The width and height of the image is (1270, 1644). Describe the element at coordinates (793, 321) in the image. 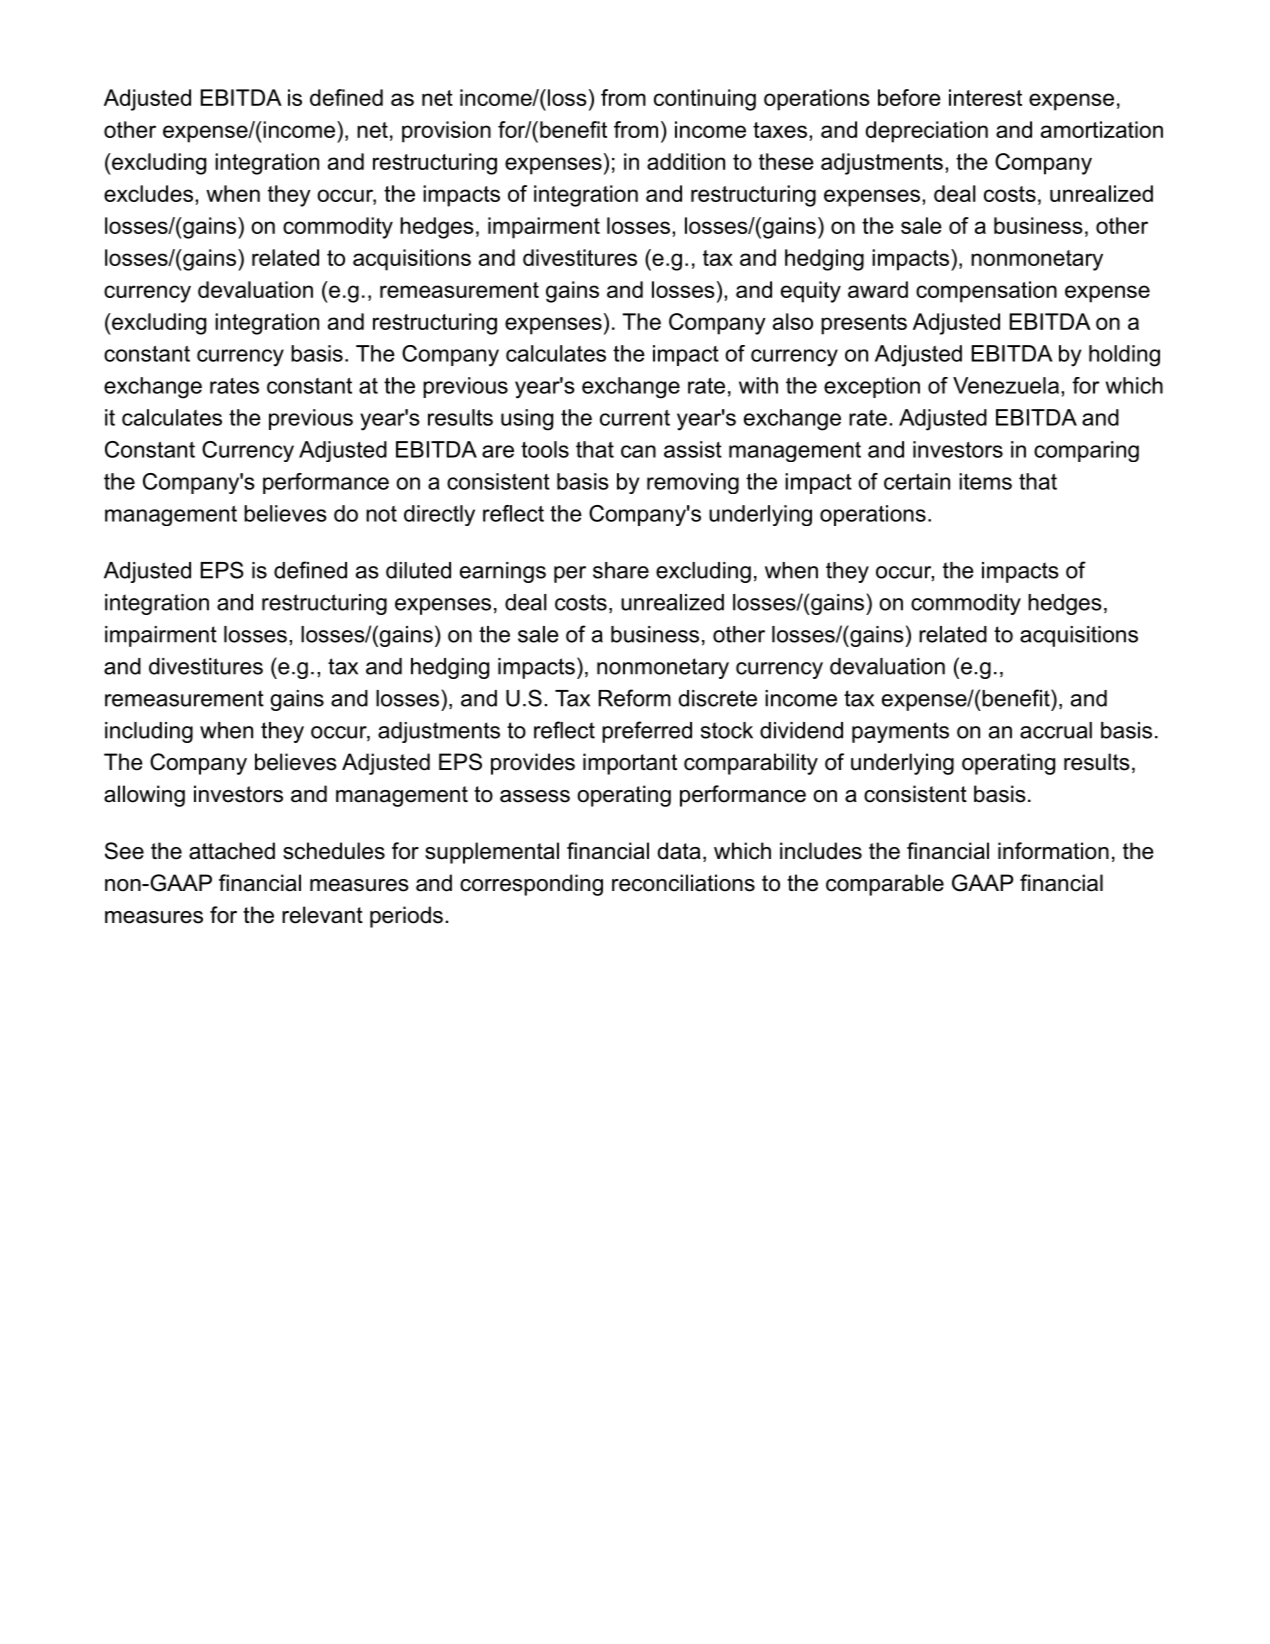

I see `also` at that location.
